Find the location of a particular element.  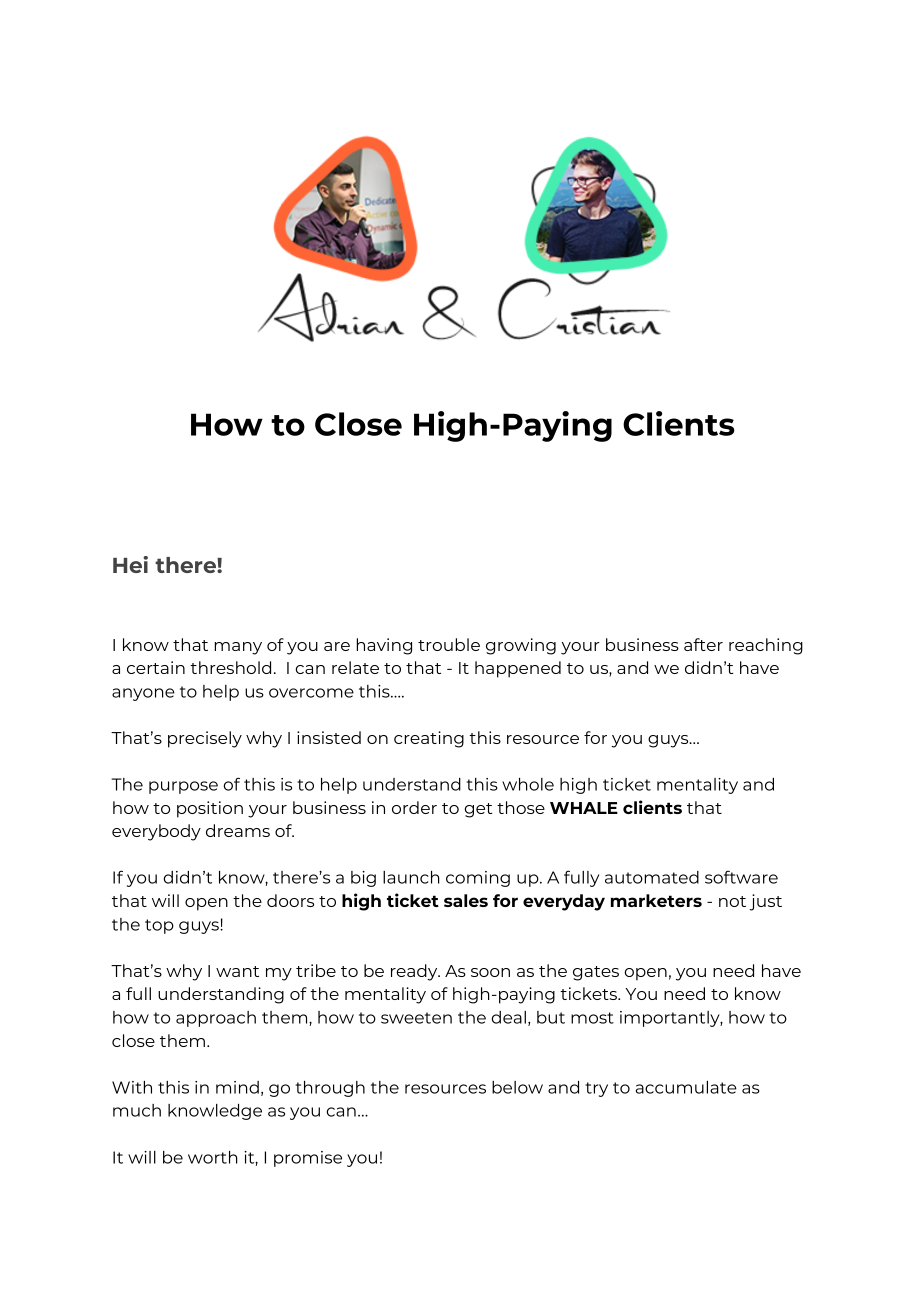

worth is located at coordinates (213, 1157).
